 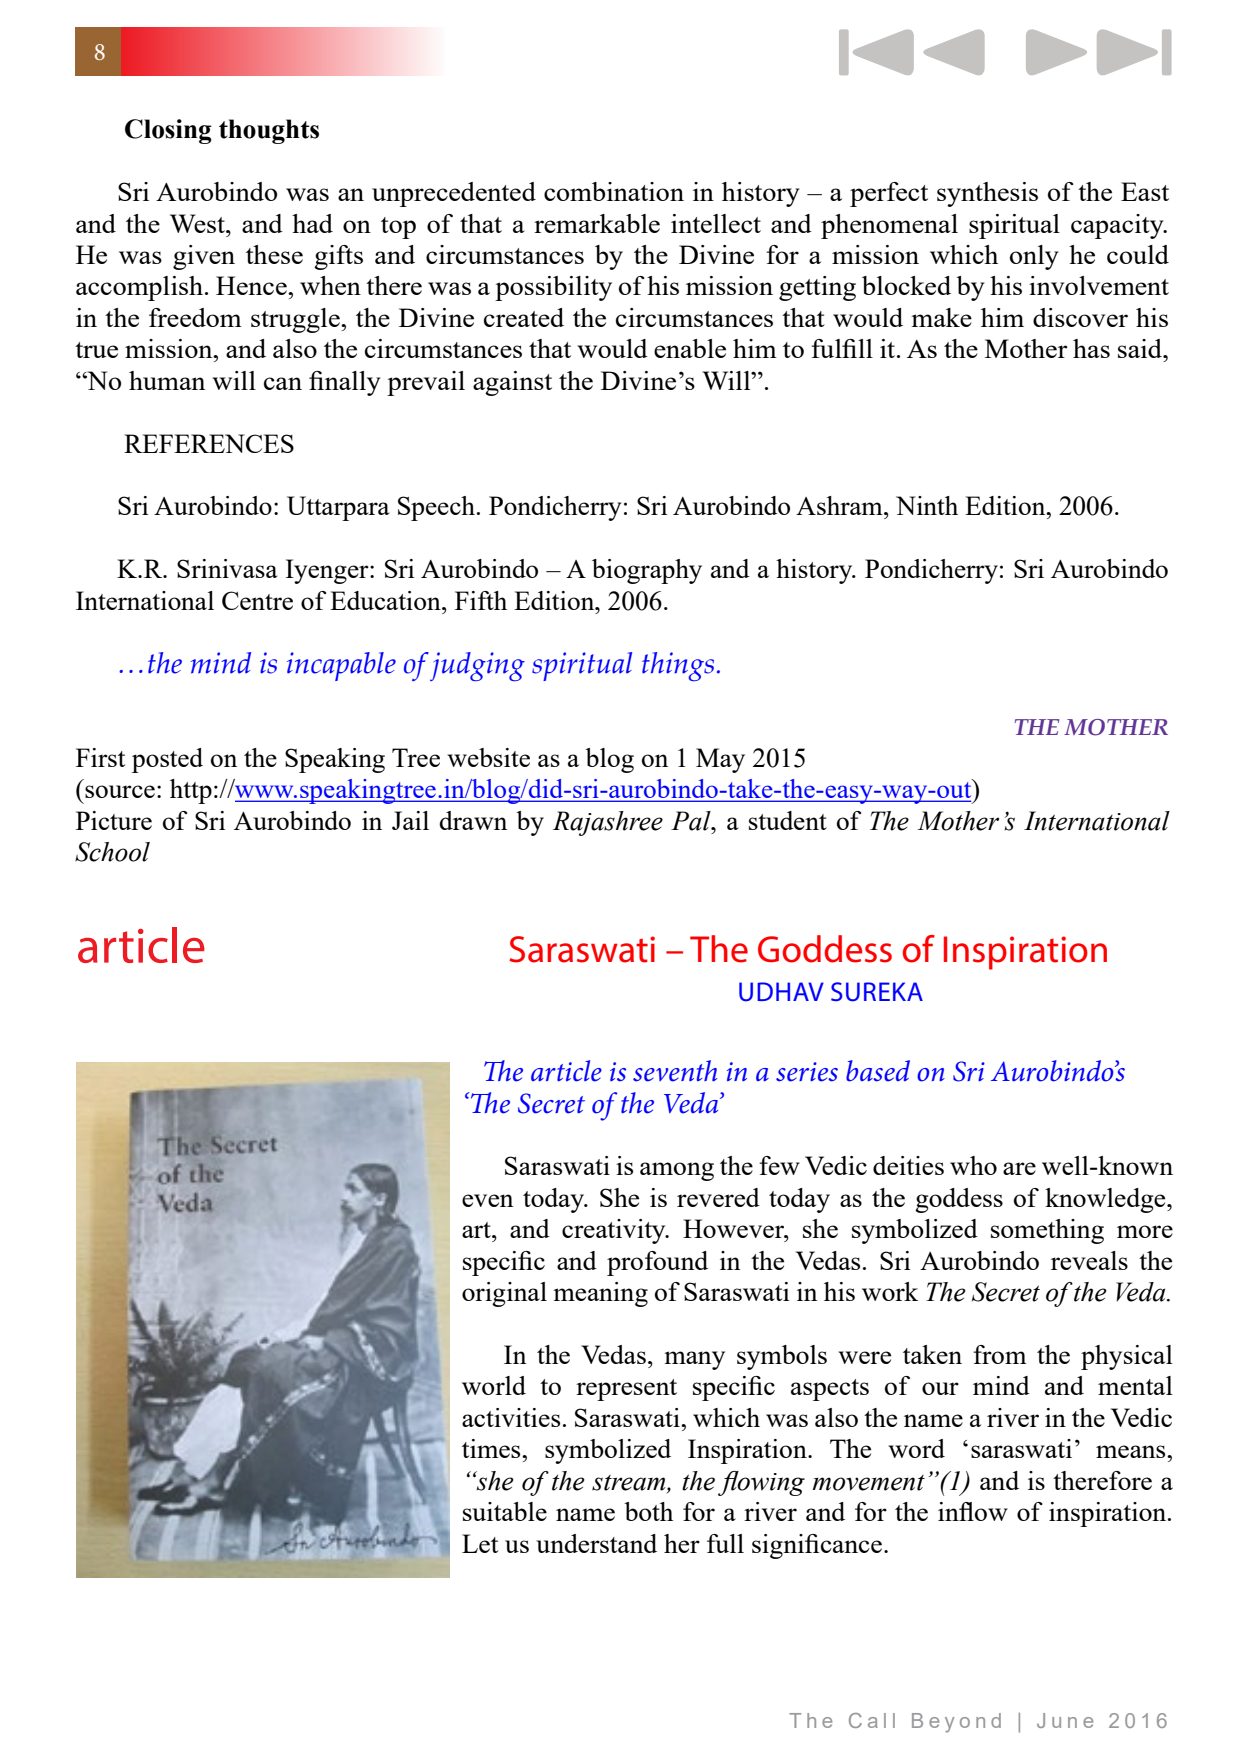 I want to click on understand, so click(x=596, y=1543).
